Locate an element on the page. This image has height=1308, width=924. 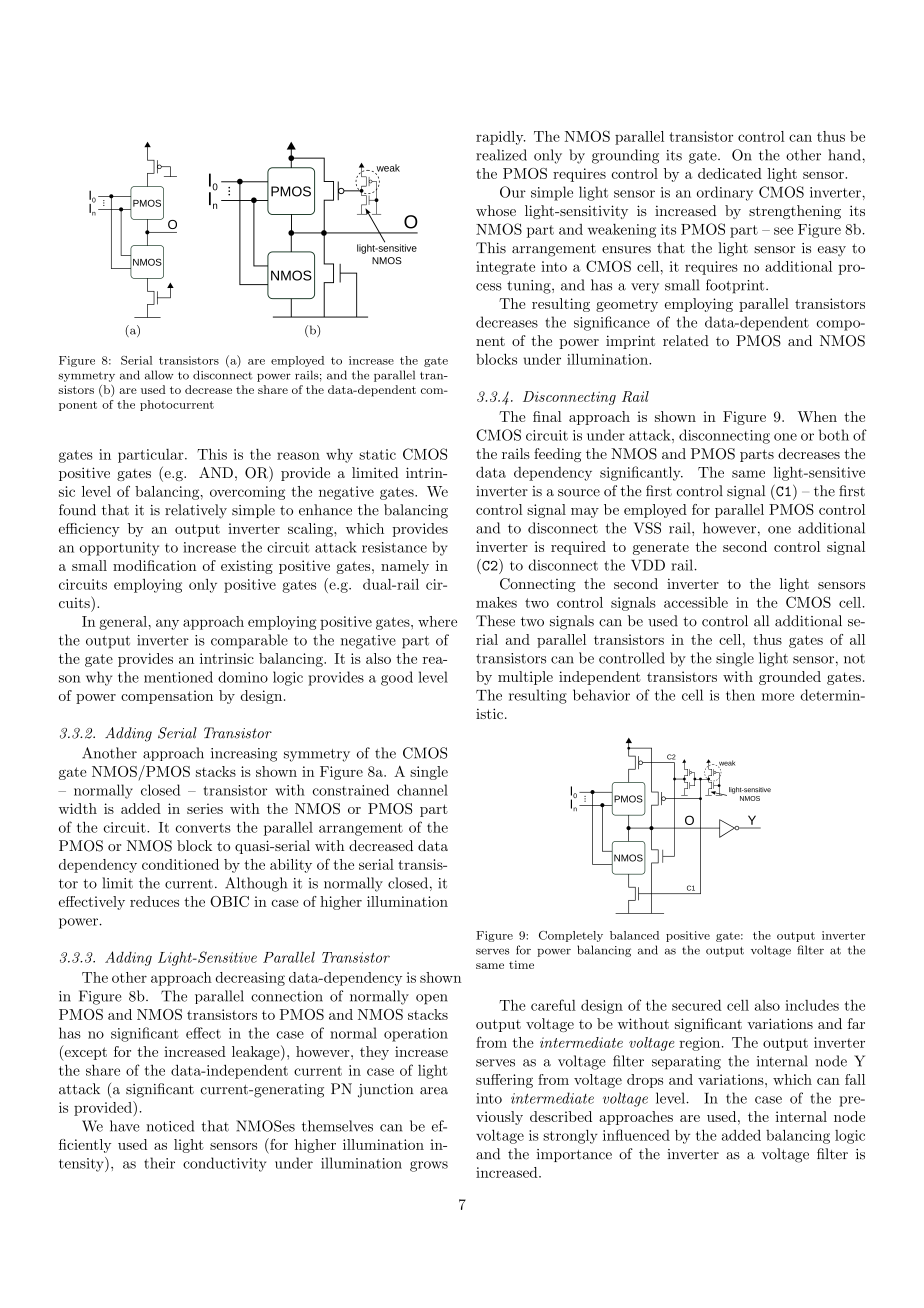
dedicated is located at coordinates (730, 173).
